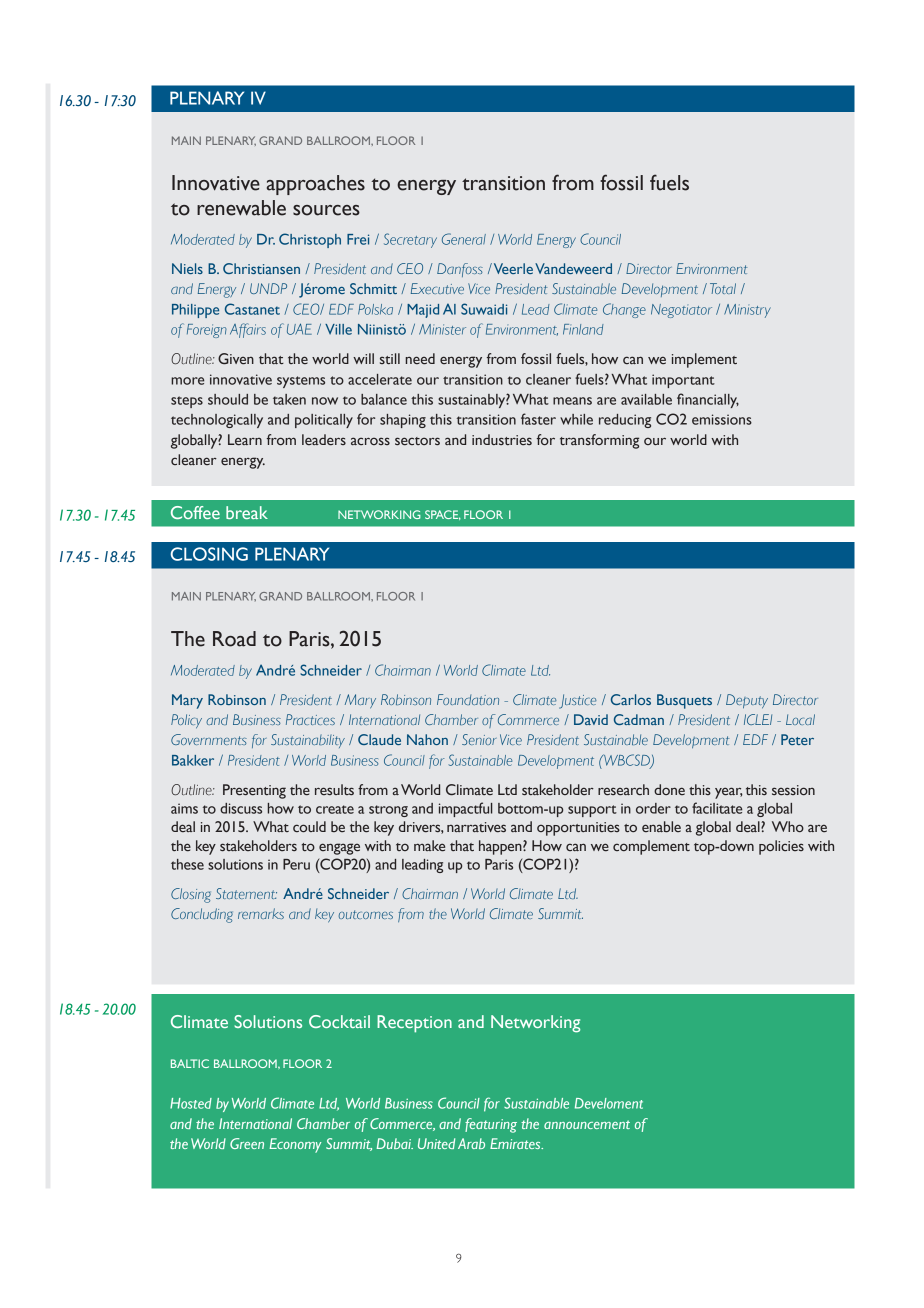  I want to click on General, so click(464, 239).
